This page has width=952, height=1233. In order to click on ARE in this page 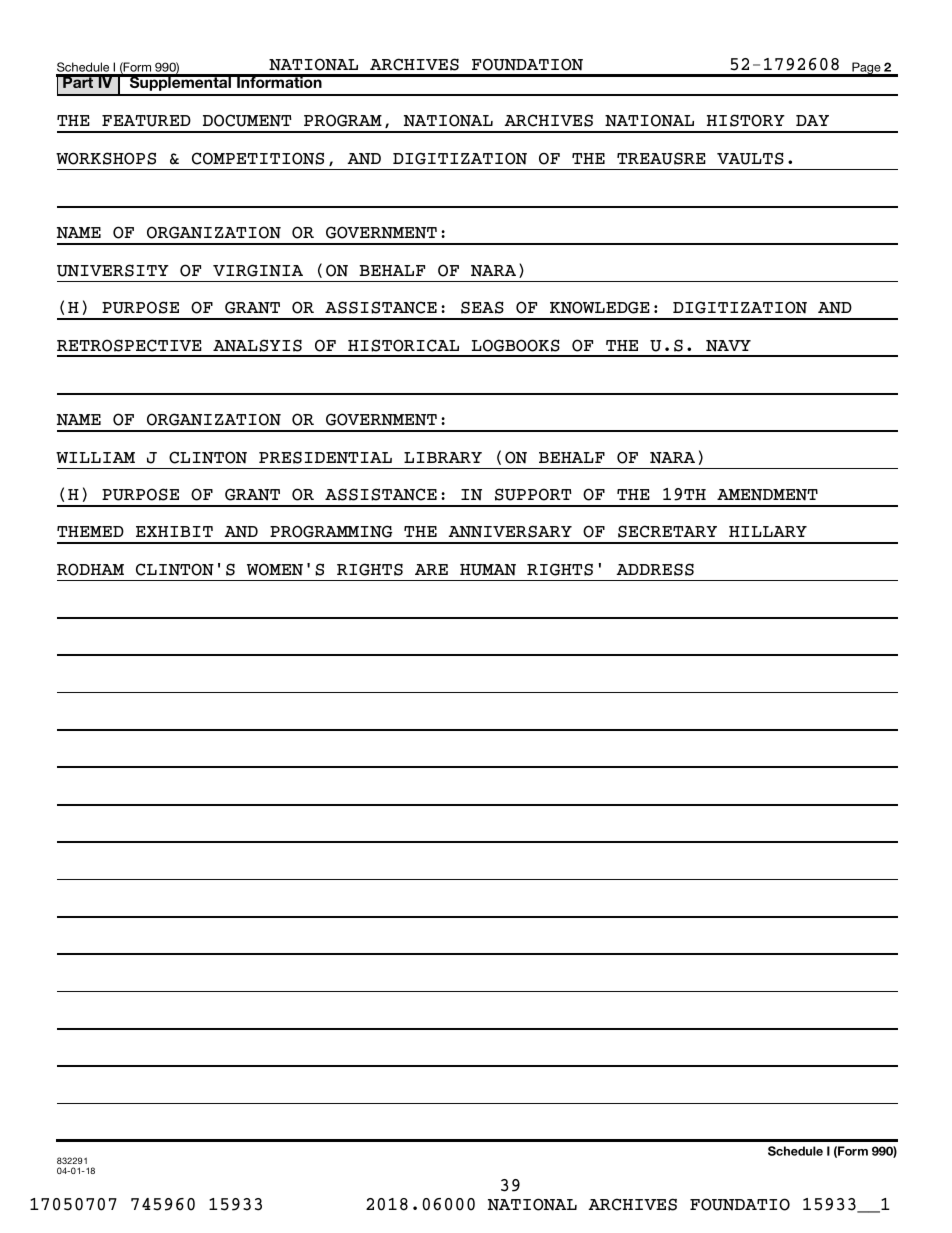, I will do `click(431, 569)`.
